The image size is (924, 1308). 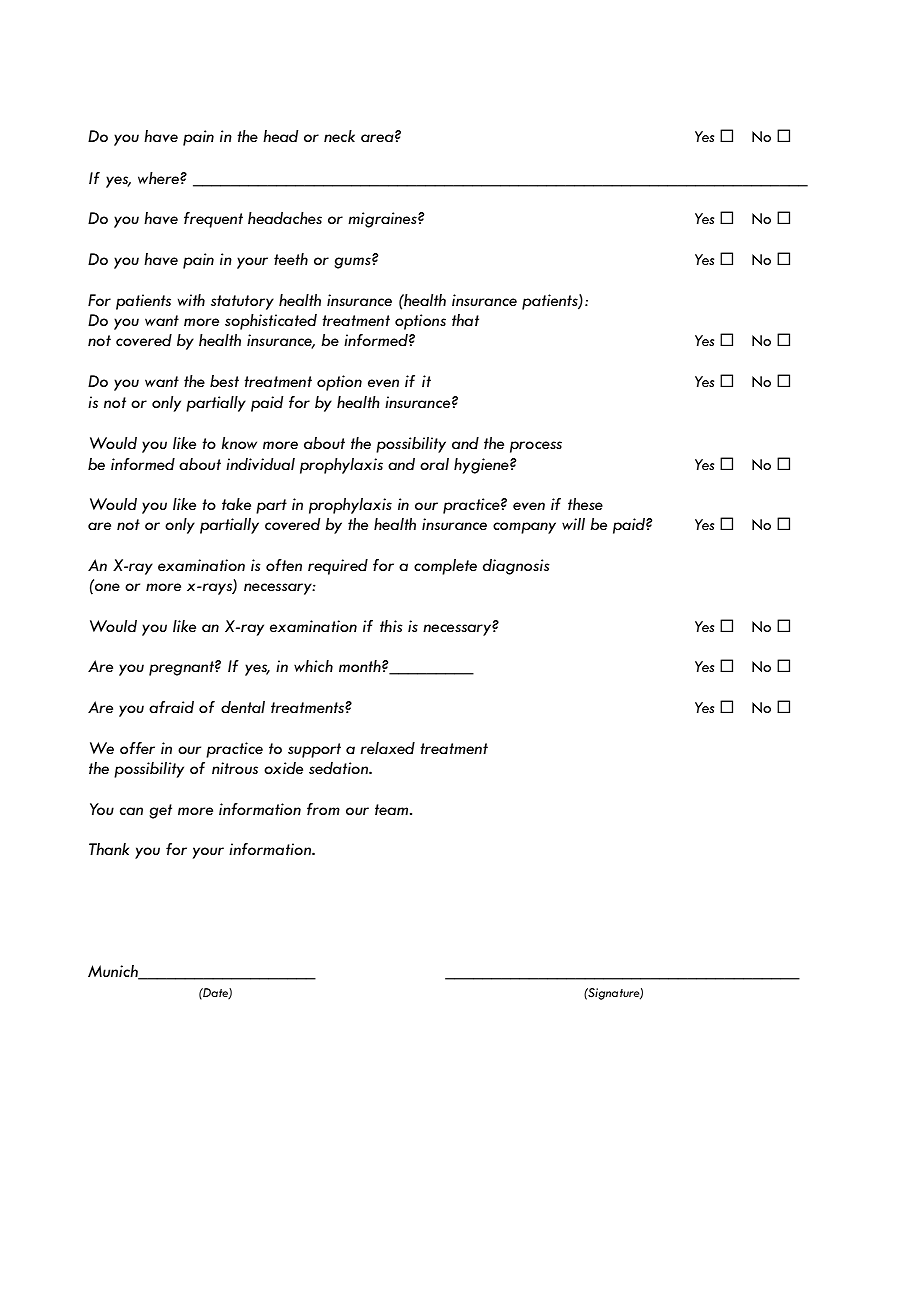 I want to click on individual, so click(x=260, y=464).
